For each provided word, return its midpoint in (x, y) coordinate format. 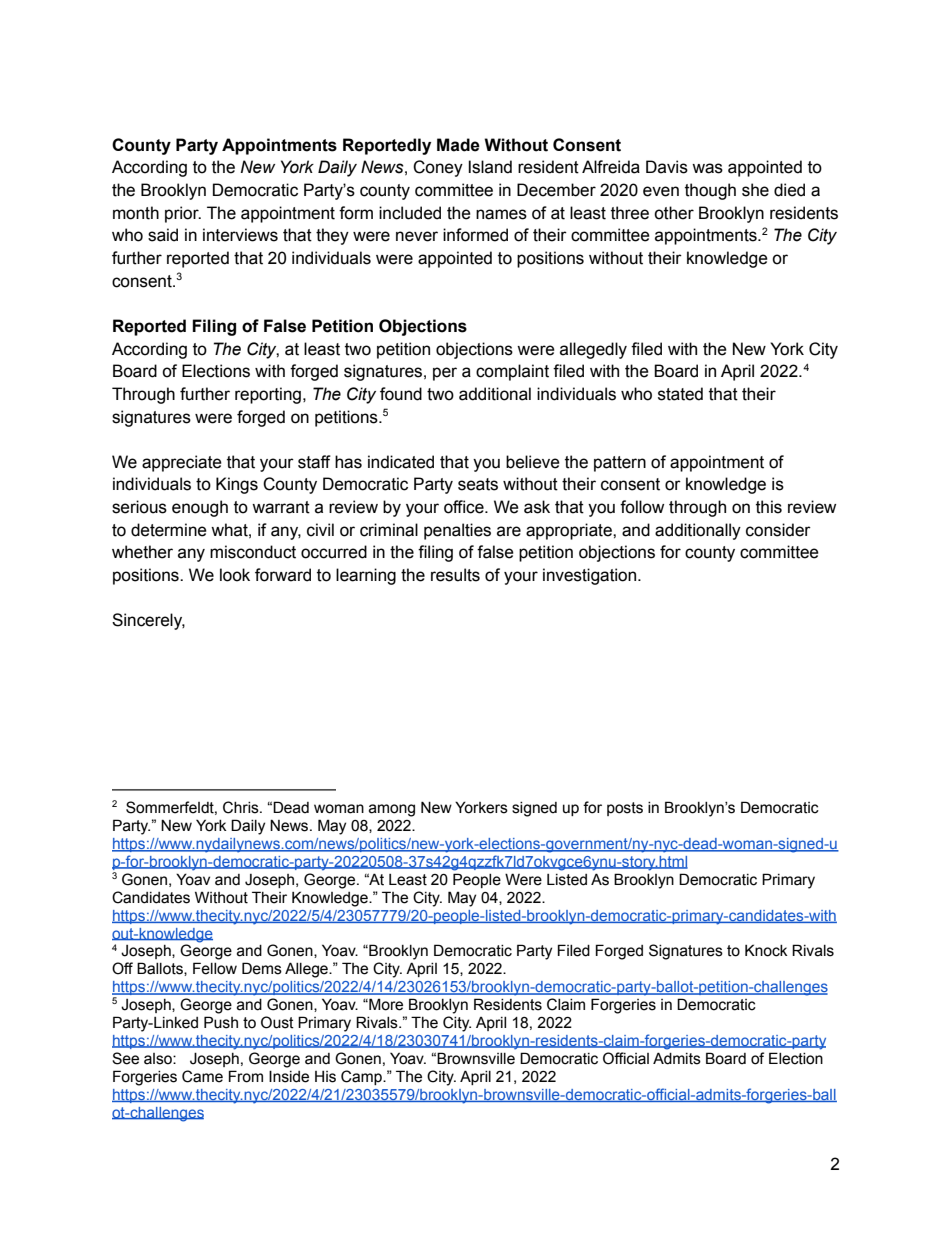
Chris (242, 807)
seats (478, 484)
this (769, 507)
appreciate (182, 463)
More (385, 1004)
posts (625, 809)
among (392, 810)
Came (202, 1076)
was (707, 168)
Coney (438, 168)
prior (183, 214)
